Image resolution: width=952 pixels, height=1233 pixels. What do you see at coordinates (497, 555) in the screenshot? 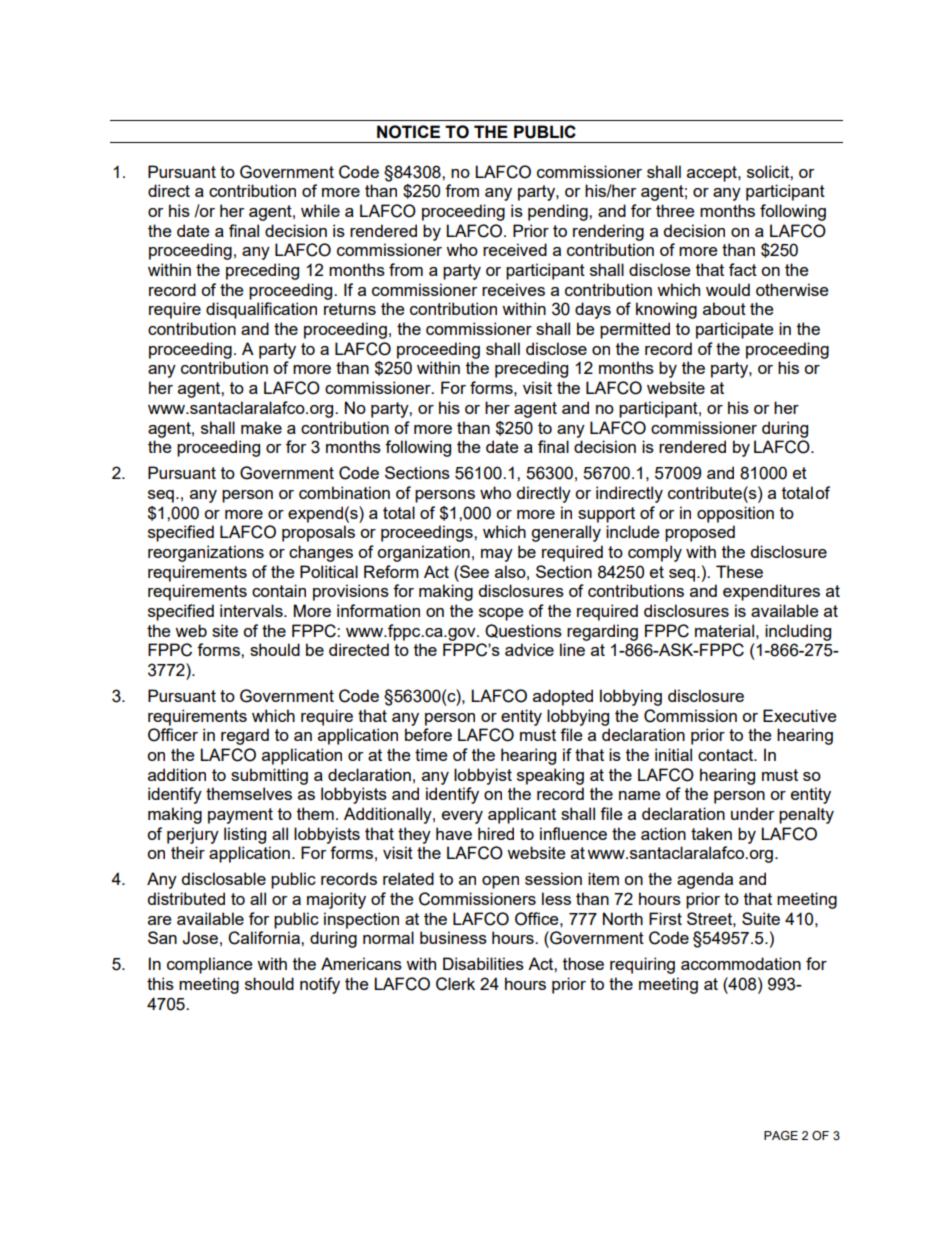
I see `may` at bounding box center [497, 555].
